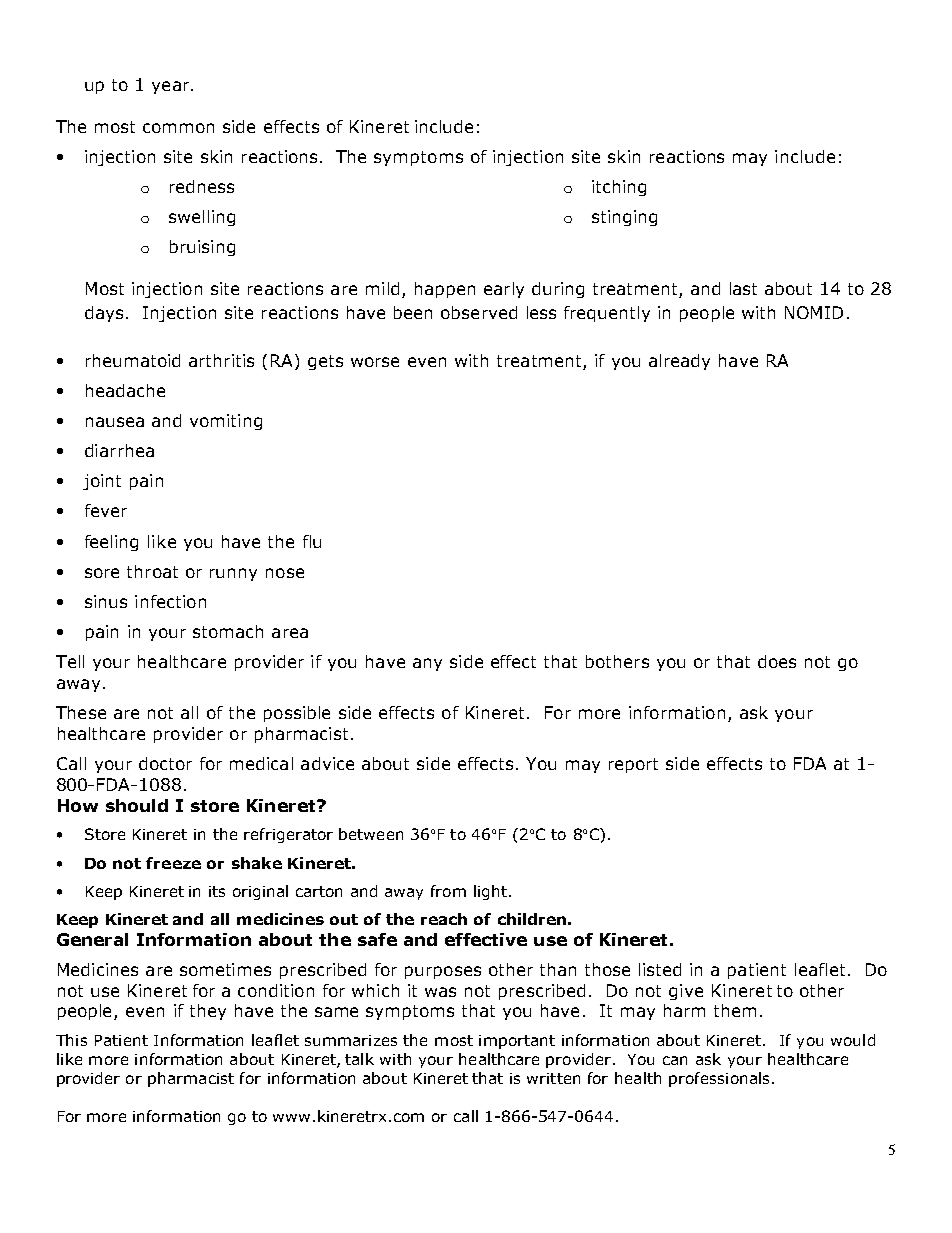  I want to click on itching, so click(619, 188).
